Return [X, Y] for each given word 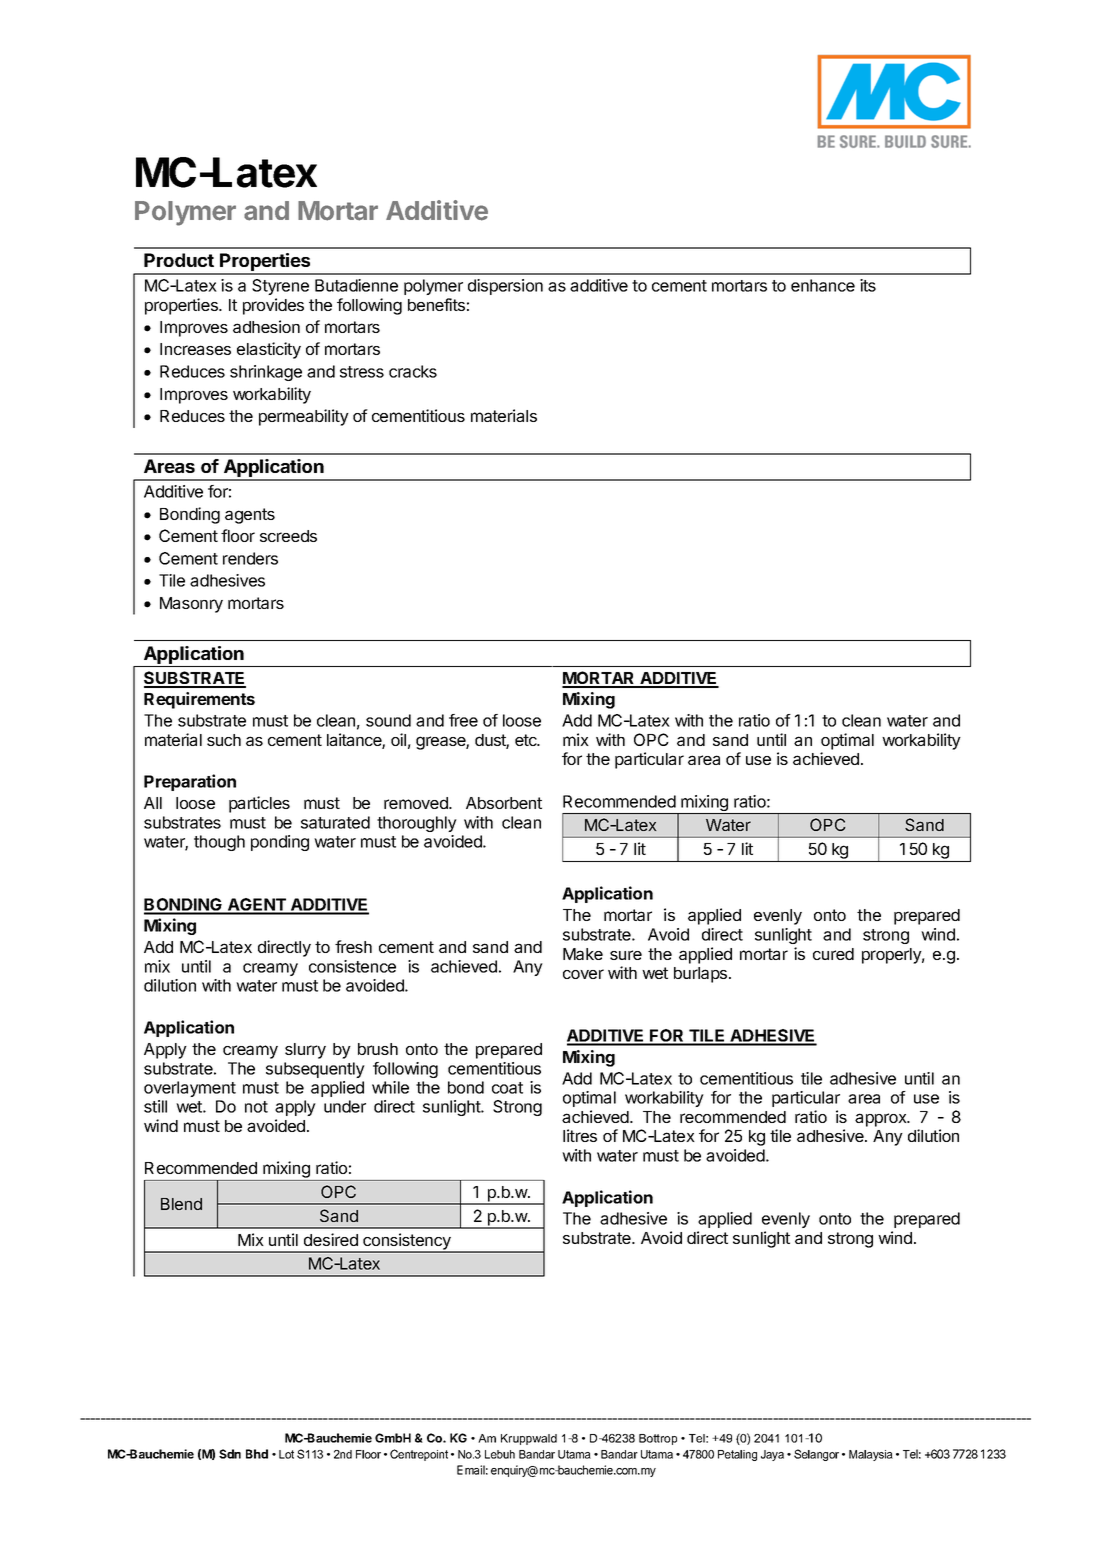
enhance [823, 285]
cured [833, 954]
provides [273, 306]
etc [527, 740]
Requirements [199, 700]
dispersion [505, 287]
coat [507, 1088]
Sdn [230, 1454]
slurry [305, 1051]
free [463, 720]
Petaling [737, 1455]
